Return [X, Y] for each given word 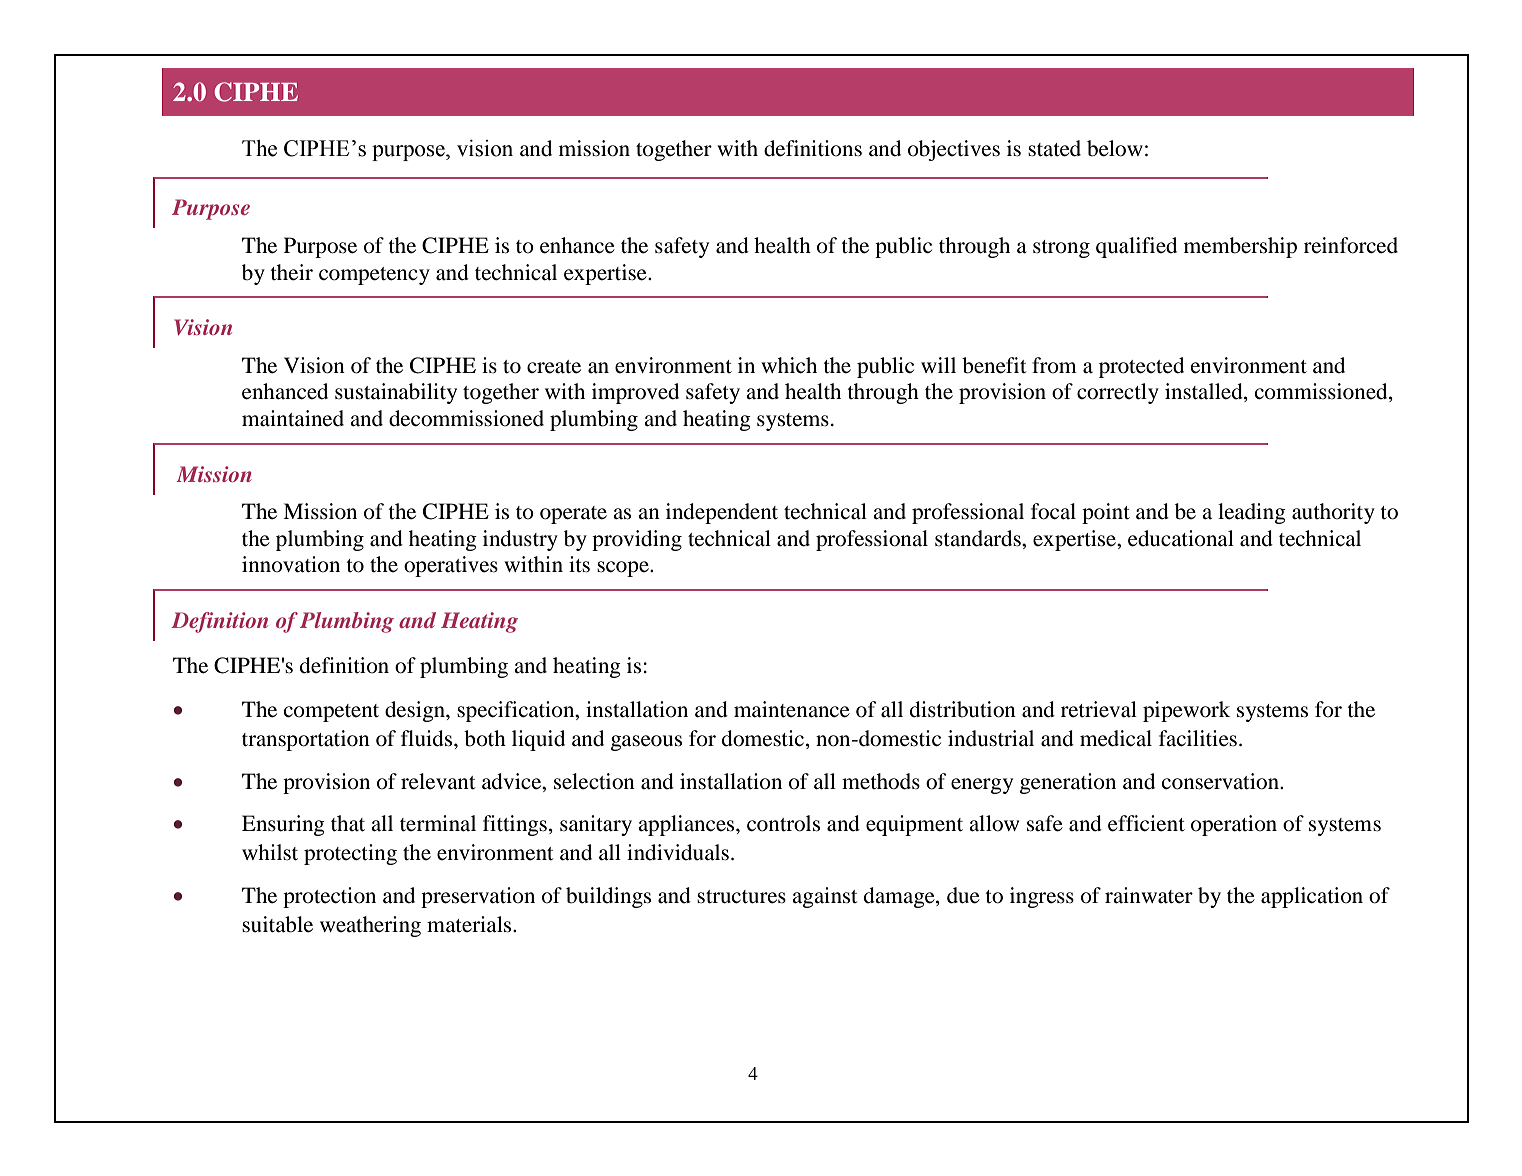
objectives [954, 150]
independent [722, 513]
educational [1181, 538]
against [825, 897]
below [1115, 148]
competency [374, 276]
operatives [451, 566]
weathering [370, 926]
